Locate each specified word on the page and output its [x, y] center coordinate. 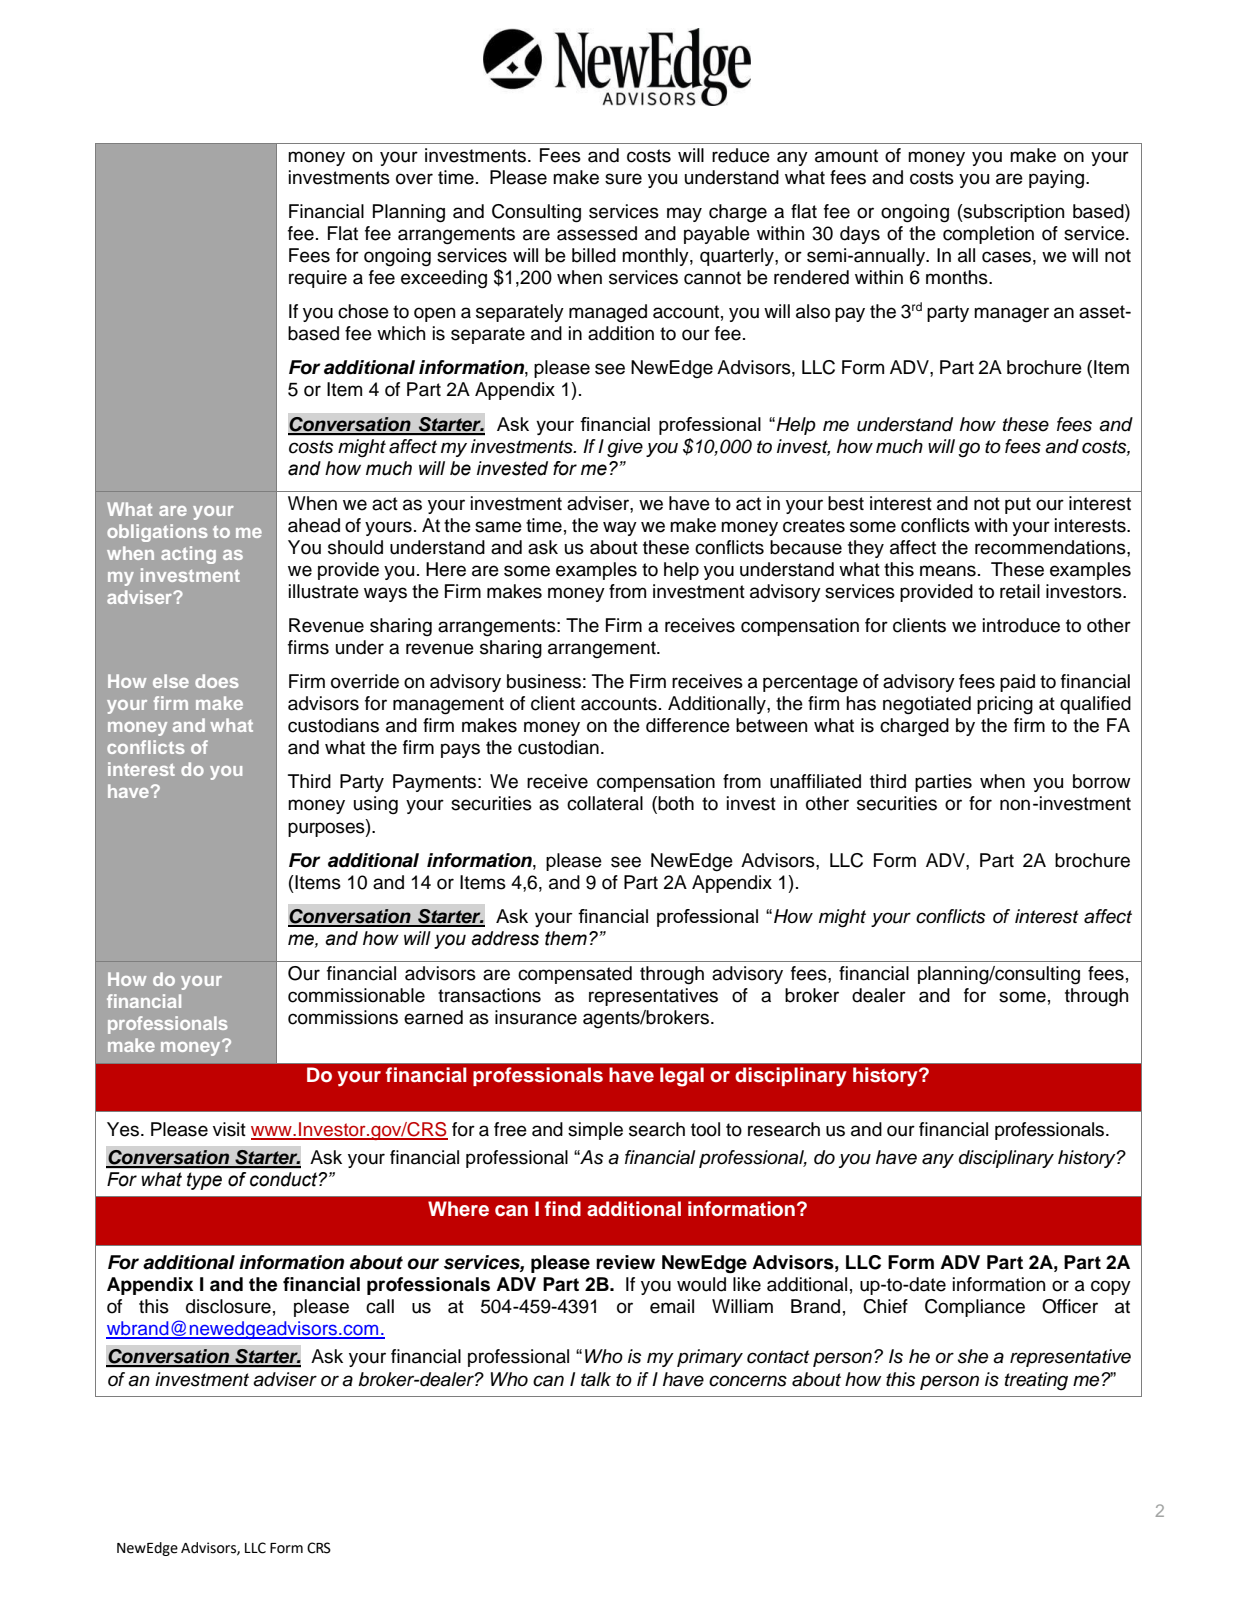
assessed [597, 233]
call [380, 1306]
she [973, 1356]
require [318, 279]
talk [596, 1379]
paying [1056, 179]
